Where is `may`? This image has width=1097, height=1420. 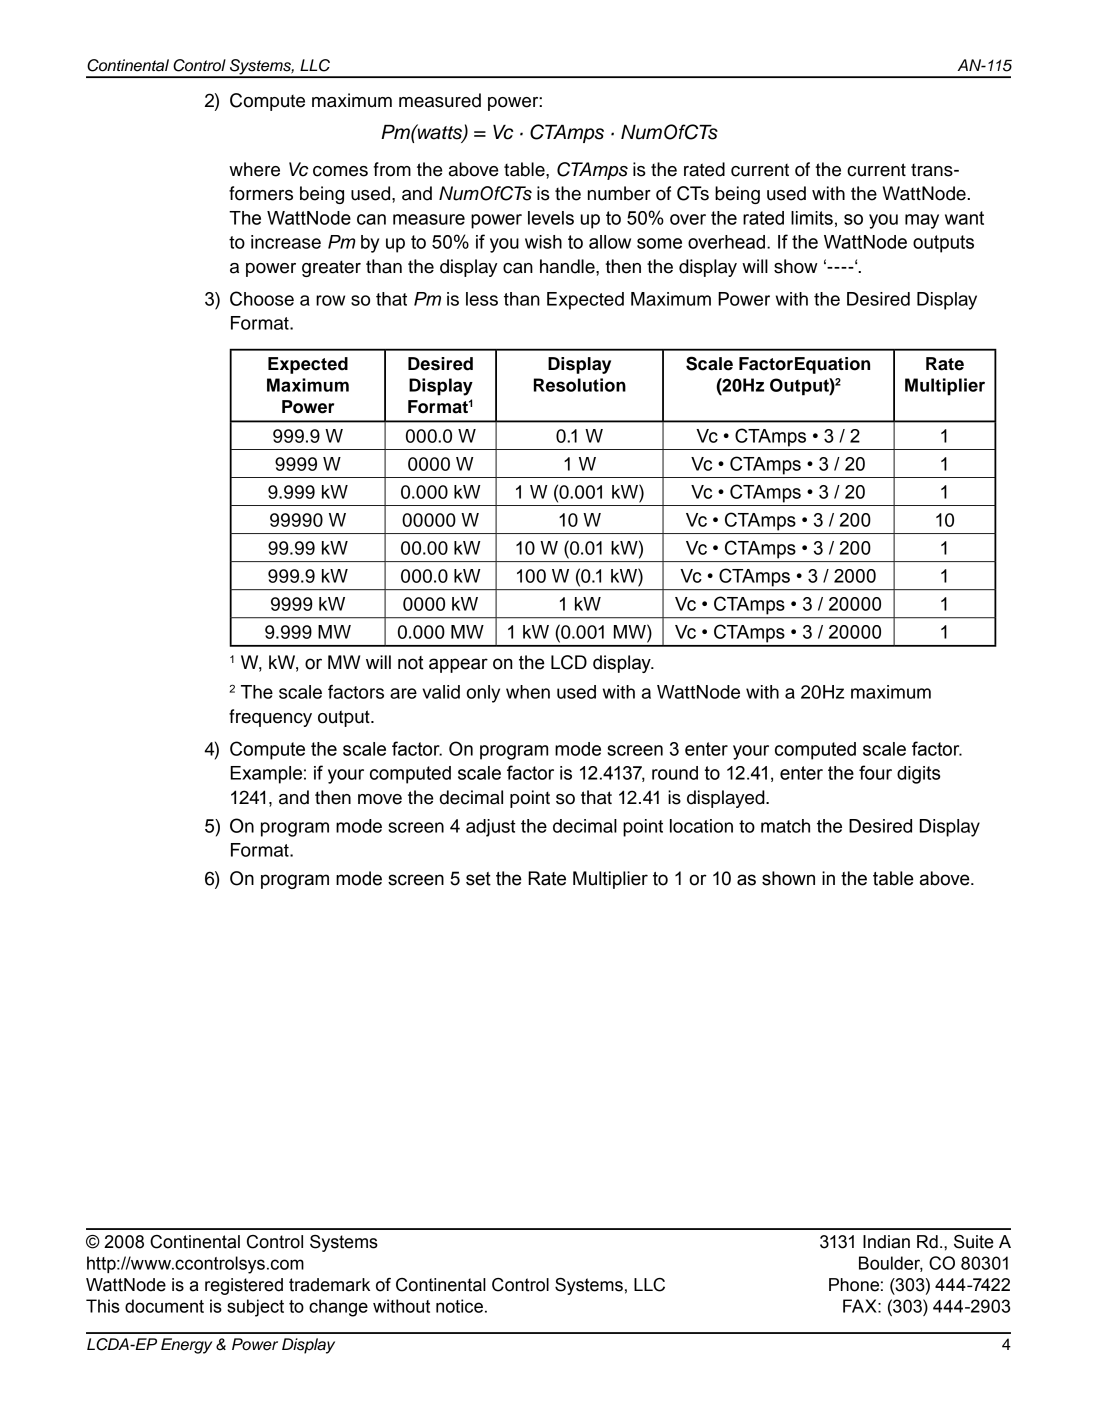
may is located at coordinates (922, 221).
